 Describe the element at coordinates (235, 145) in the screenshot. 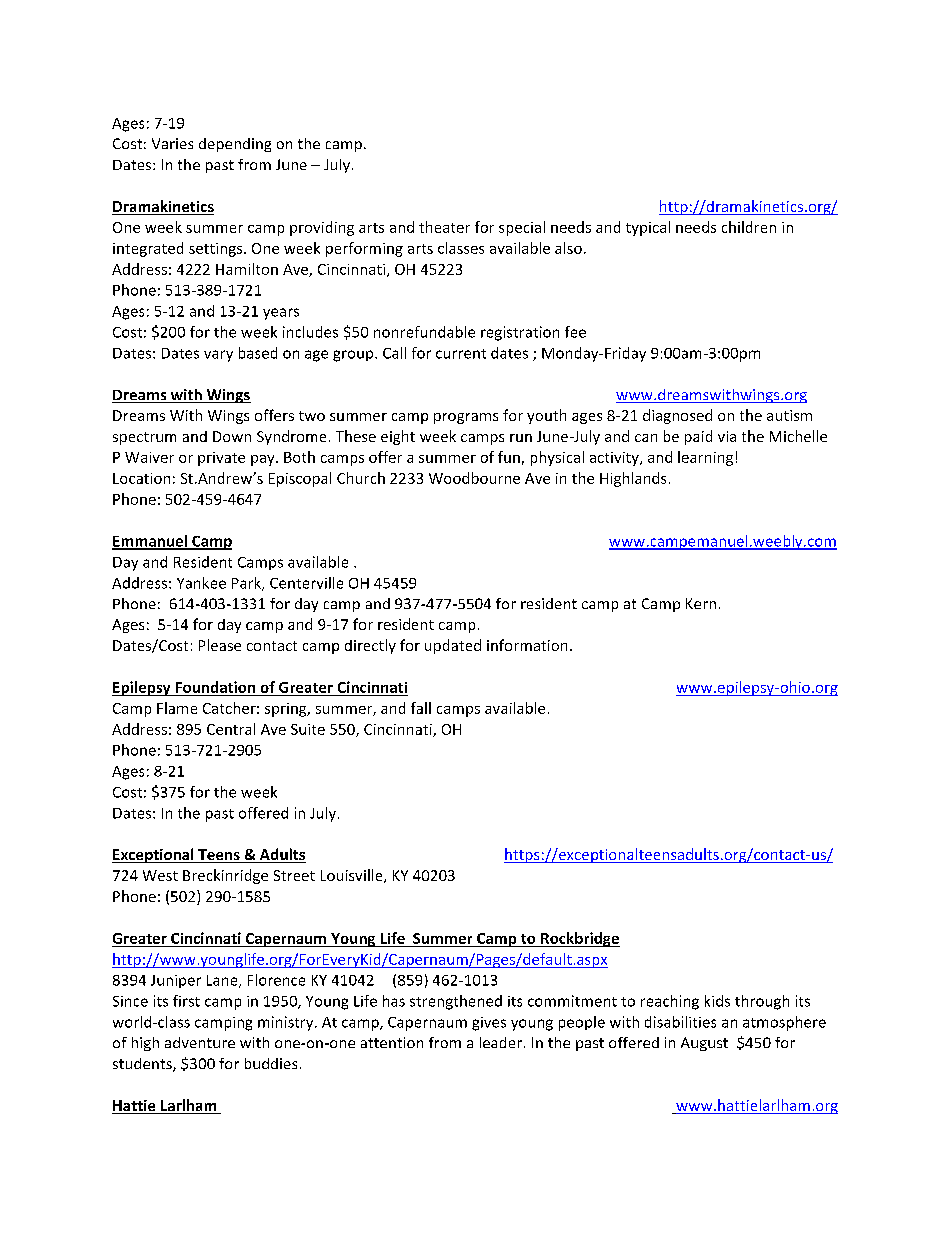

I see `depending` at that location.
